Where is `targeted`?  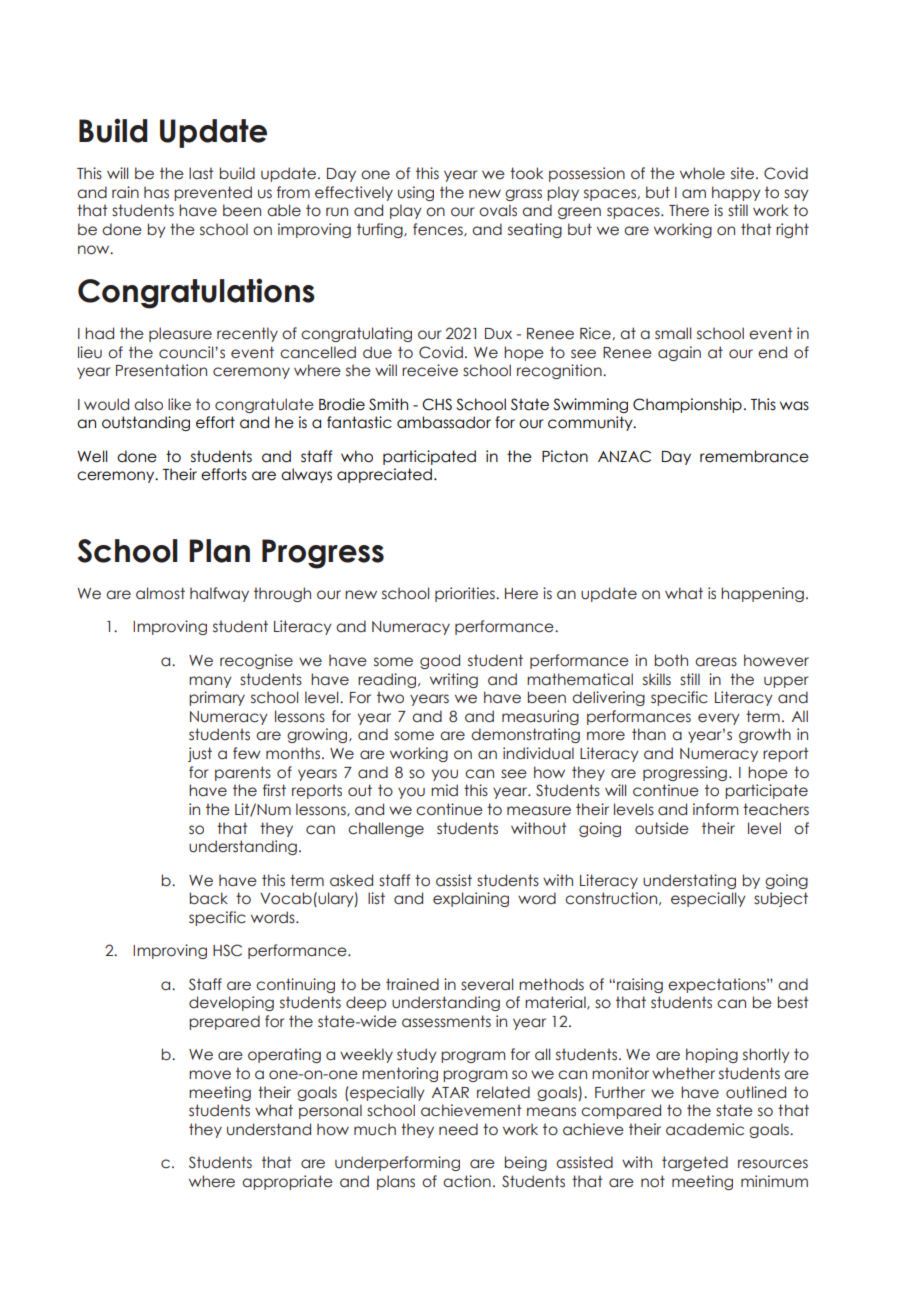 targeted is located at coordinates (695, 1163).
